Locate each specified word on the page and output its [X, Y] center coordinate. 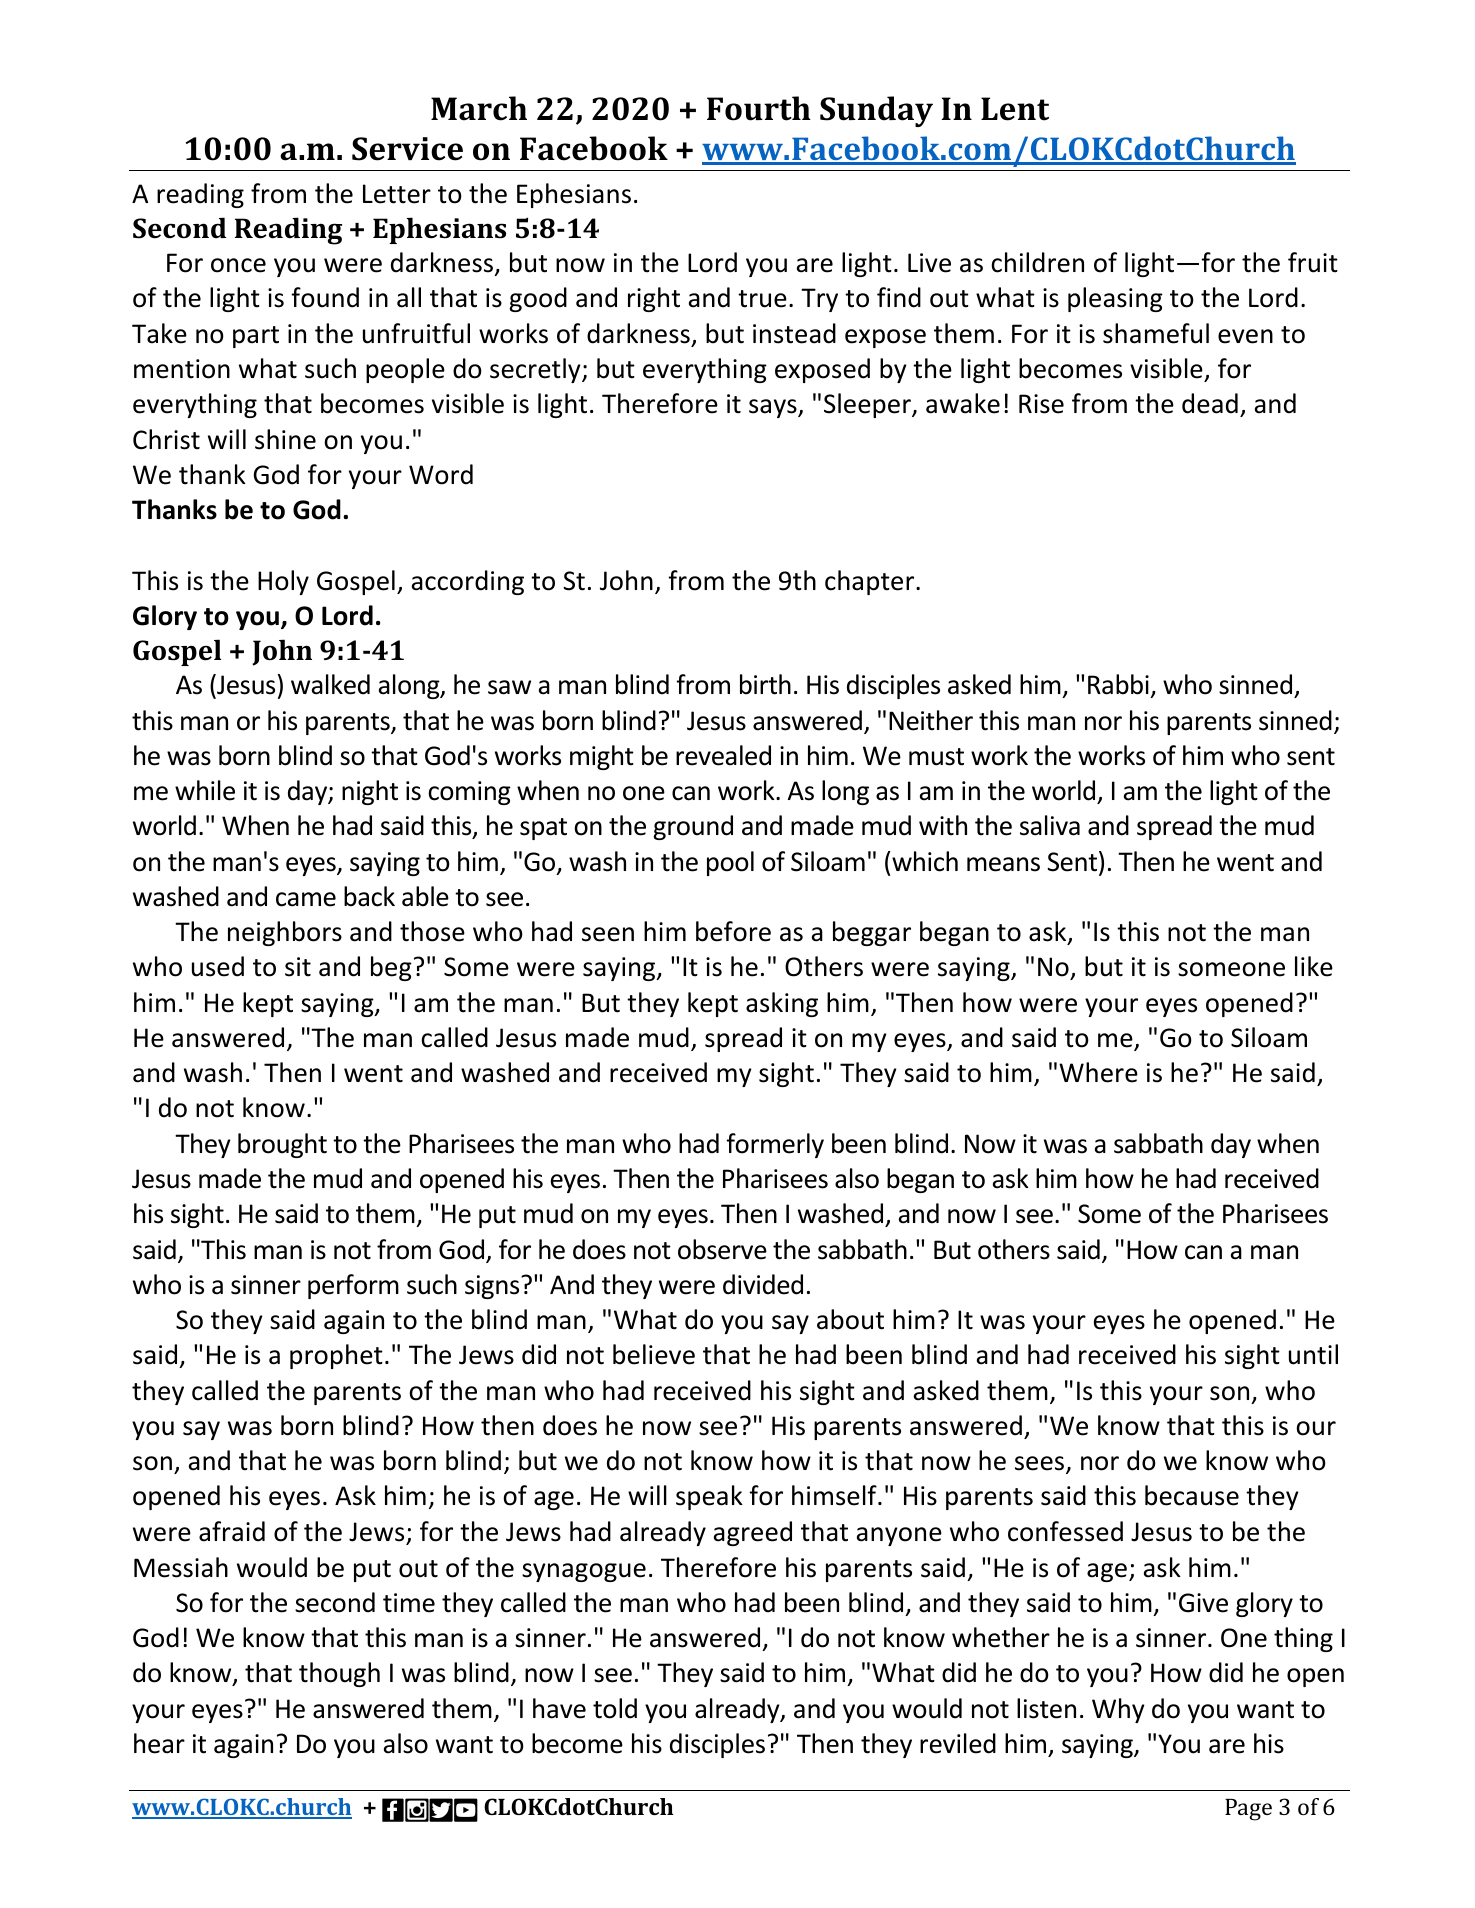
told [615, 1708]
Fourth [759, 108]
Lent [1015, 109]
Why [1118, 1710]
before [733, 931]
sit [298, 967]
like [1314, 966]
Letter [397, 194]
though [339, 1674]
